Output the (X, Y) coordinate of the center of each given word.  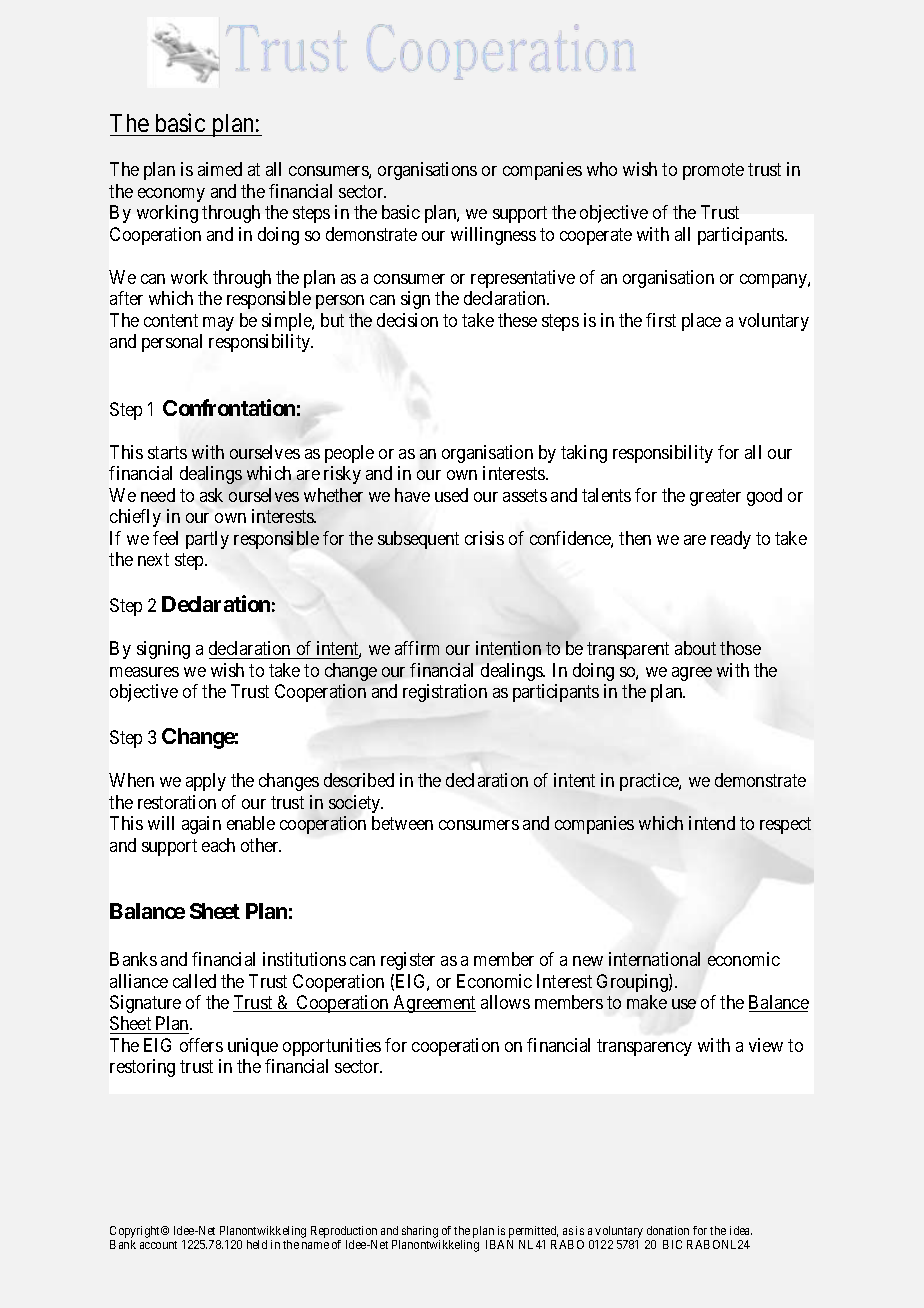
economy (171, 195)
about (695, 648)
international (654, 959)
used (451, 495)
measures (144, 672)
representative (523, 279)
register (408, 961)
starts (167, 452)
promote (713, 172)
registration (445, 693)
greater (715, 497)
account (158, 1245)
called (194, 981)
